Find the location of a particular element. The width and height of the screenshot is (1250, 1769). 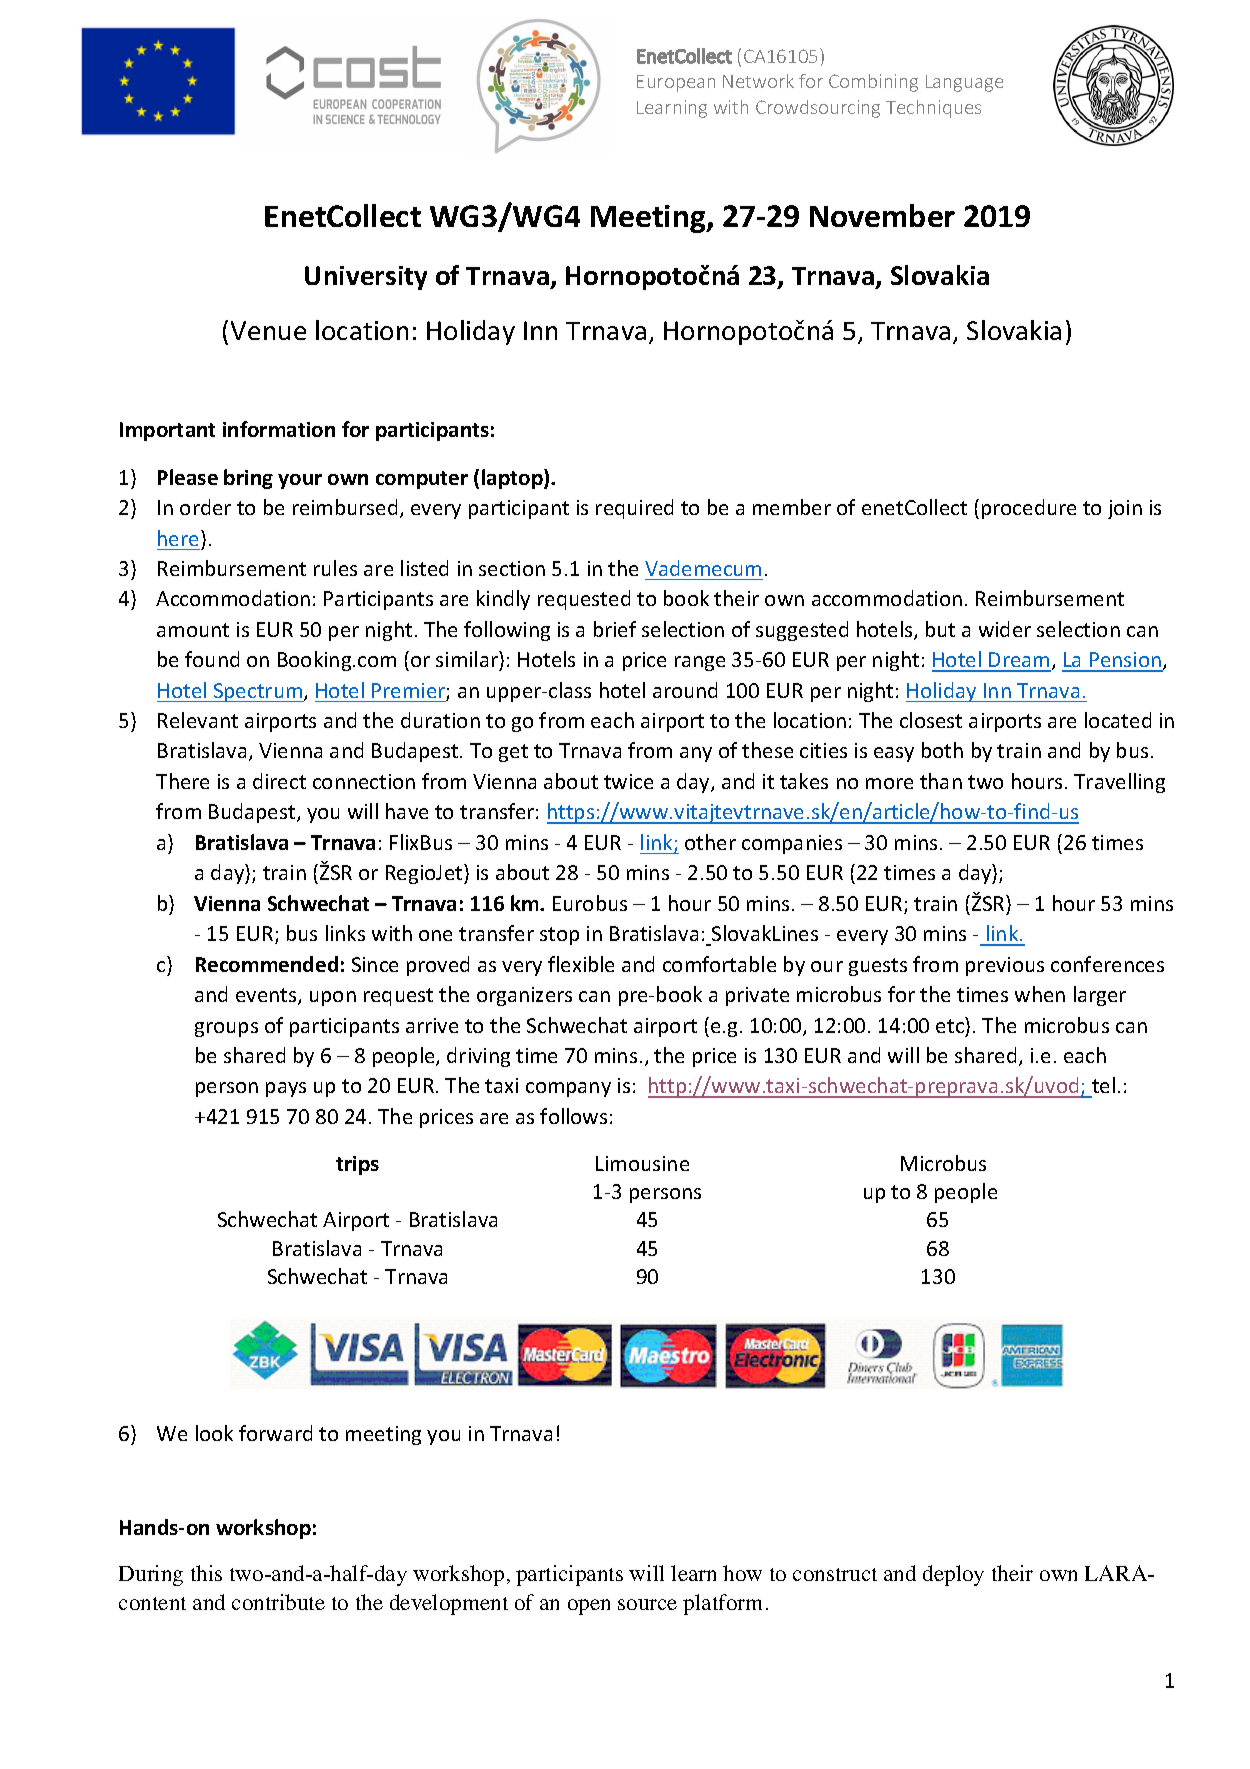

bring is located at coordinates (248, 479).
